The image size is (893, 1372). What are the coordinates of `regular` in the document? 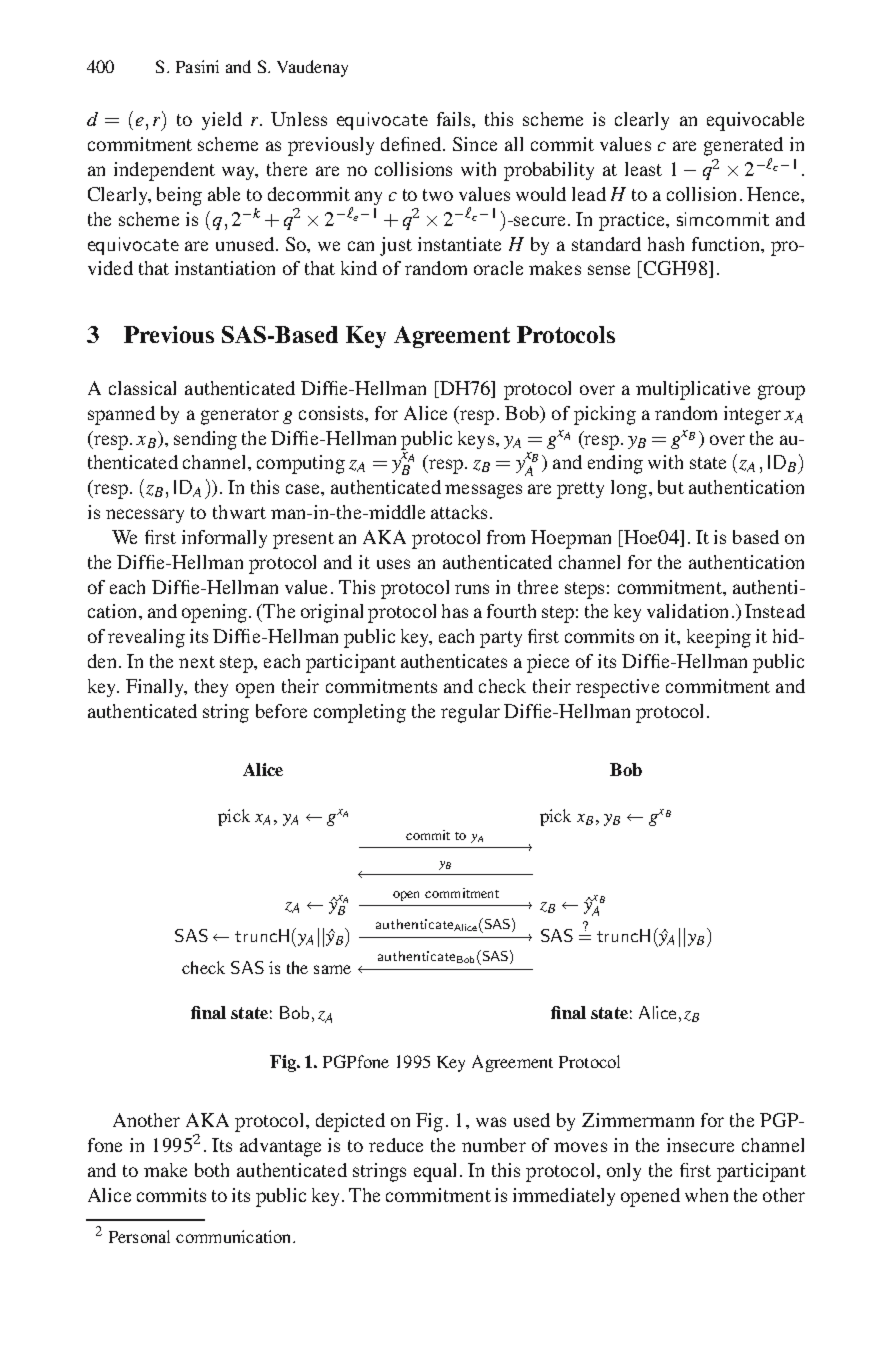 It's located at (470, 713).
